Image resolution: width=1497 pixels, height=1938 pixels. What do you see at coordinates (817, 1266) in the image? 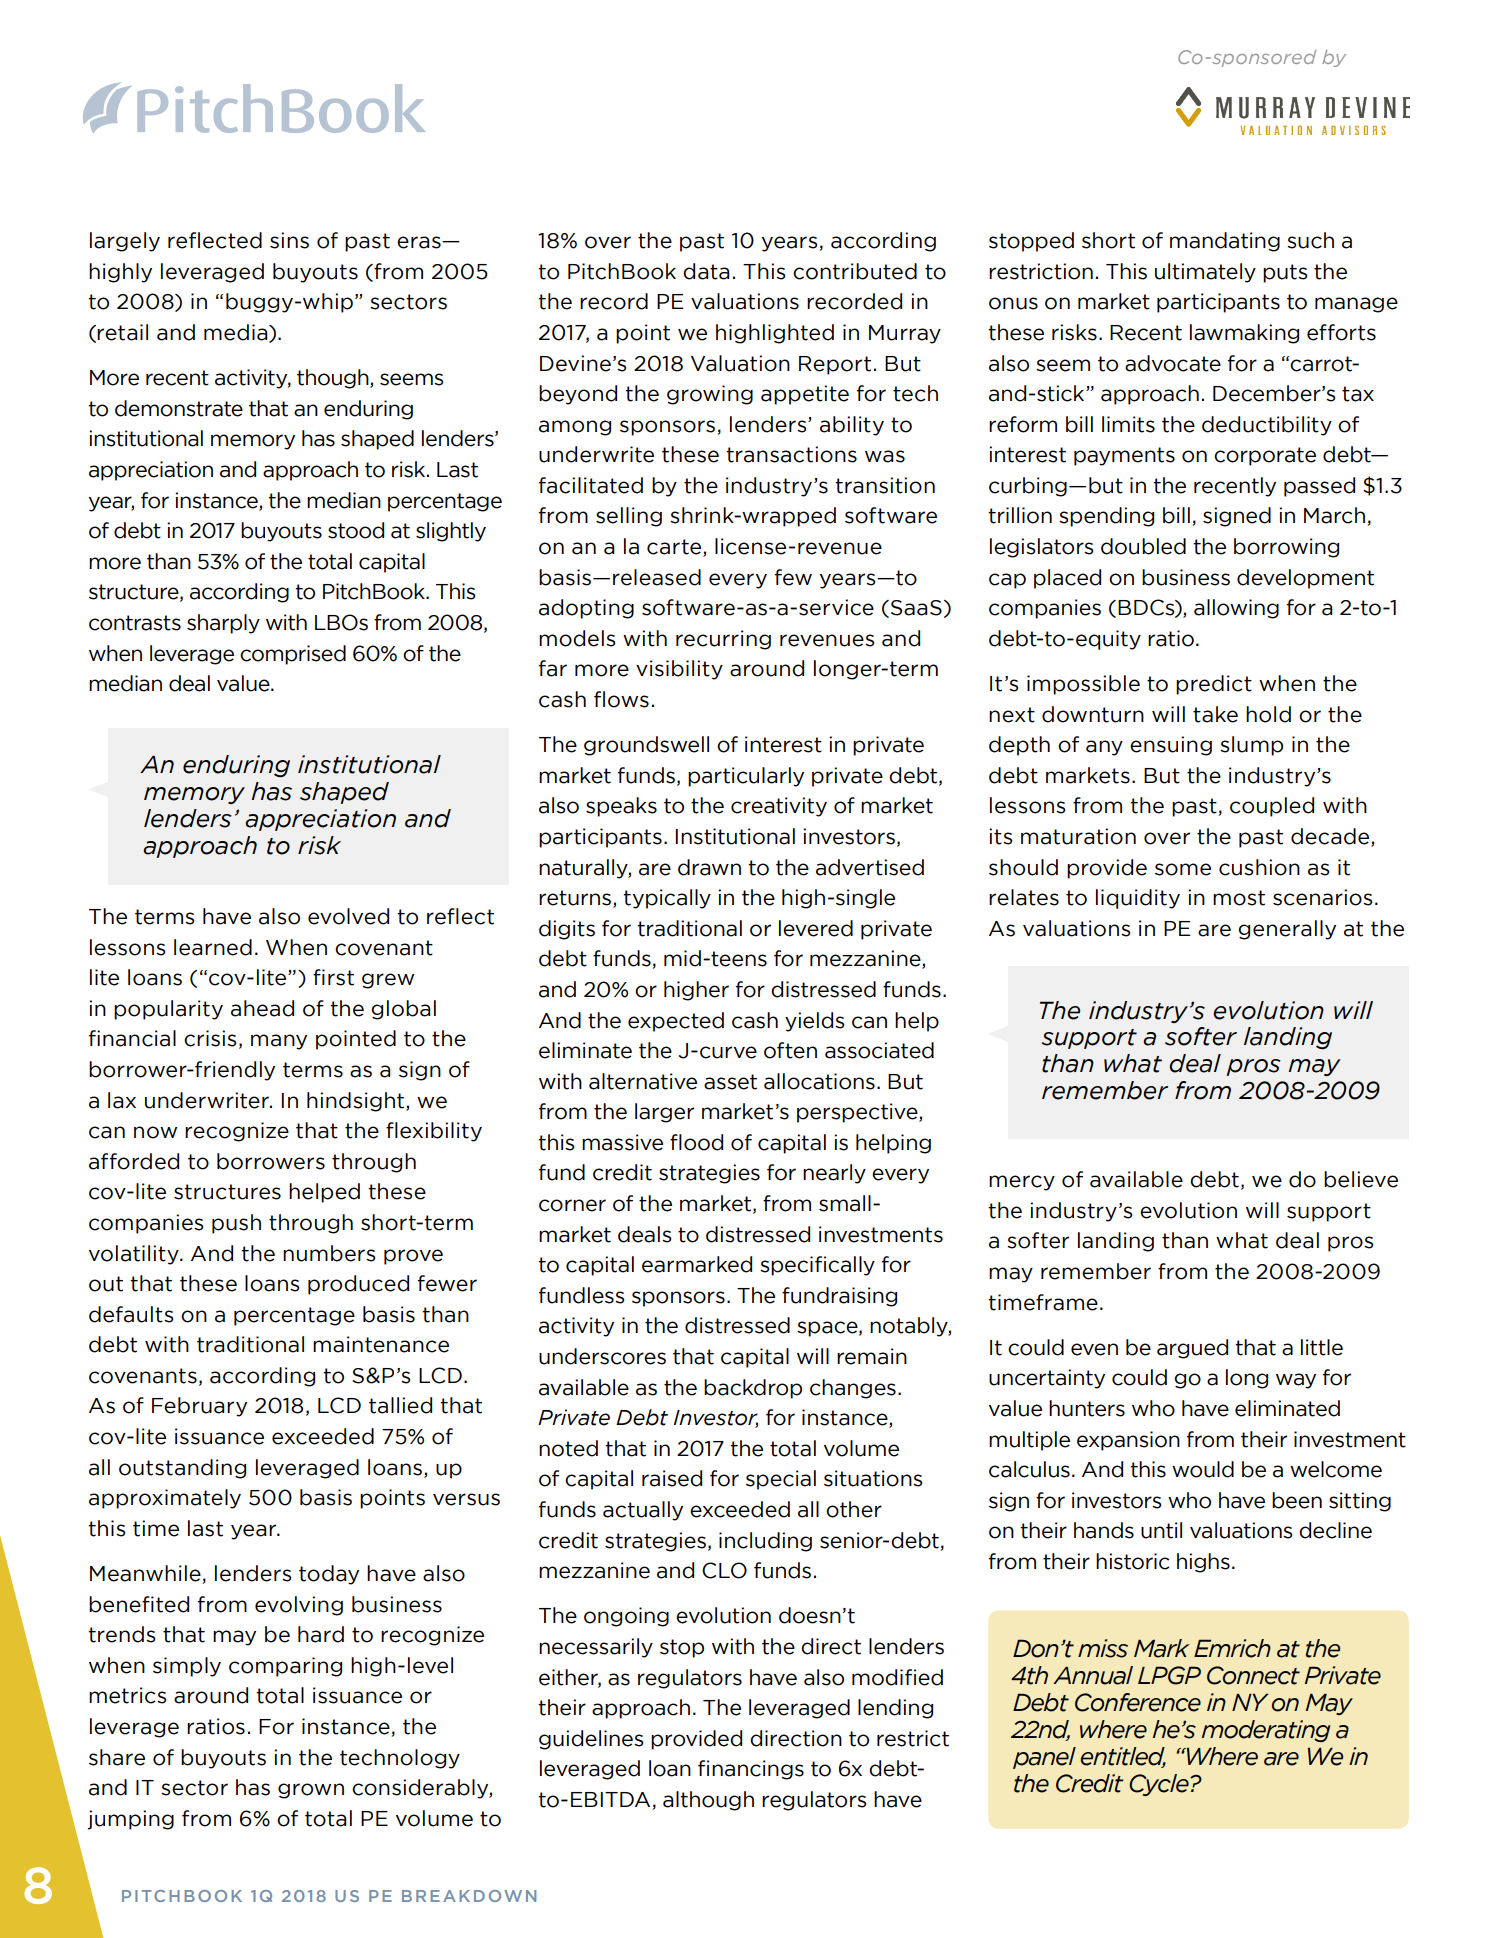
I see `specifically` at bounding box center [817, 1266].
